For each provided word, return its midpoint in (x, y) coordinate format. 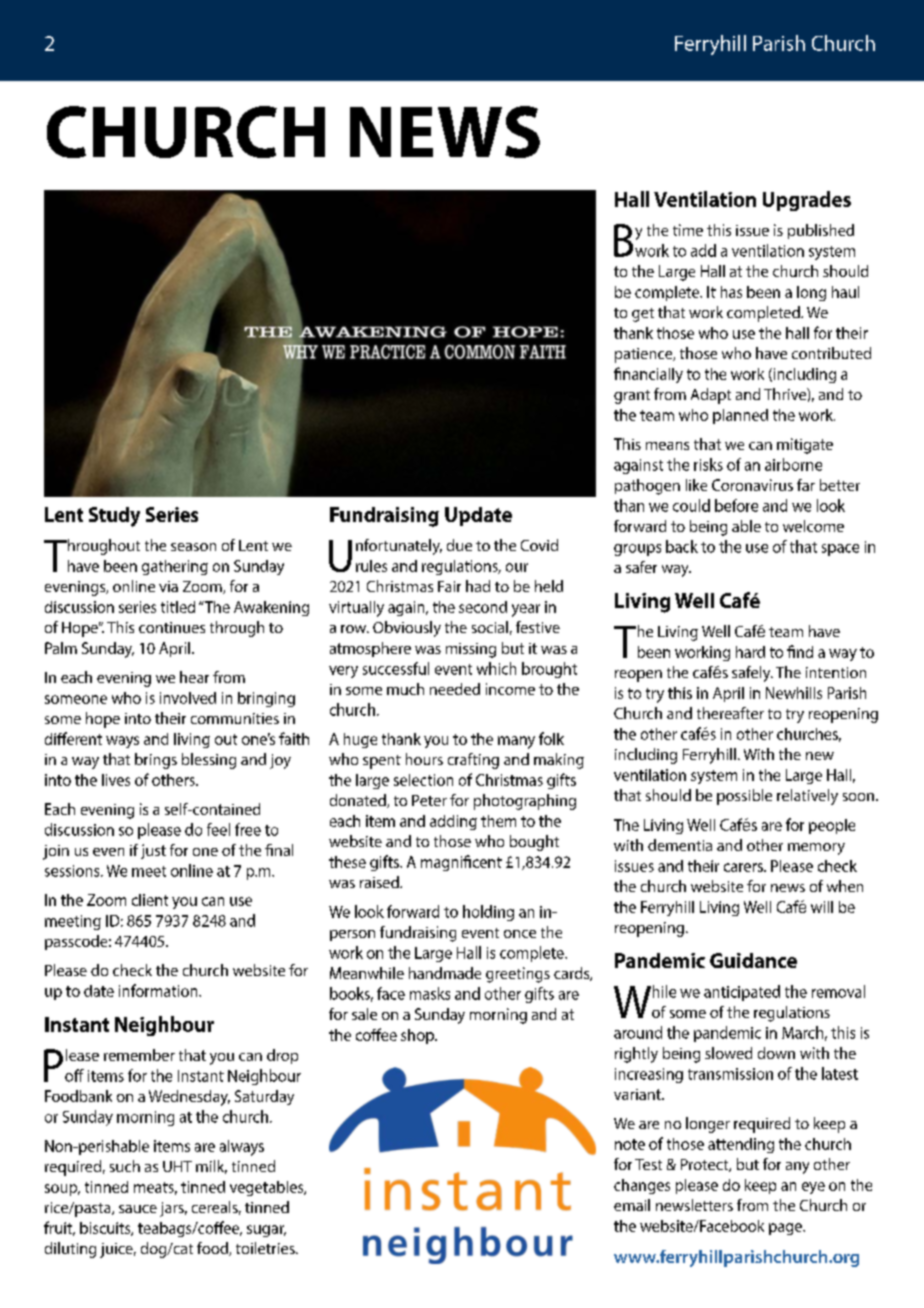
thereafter (730, 713)
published (821, 231)
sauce (138, 1209)
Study (114, 517)
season (193, 547)
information (159, 990)
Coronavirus (752, 485)
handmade (445, 973)
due (459, 545)
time (688, 230)
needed (455, 689)
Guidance (753, 960)
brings (156, 761)
